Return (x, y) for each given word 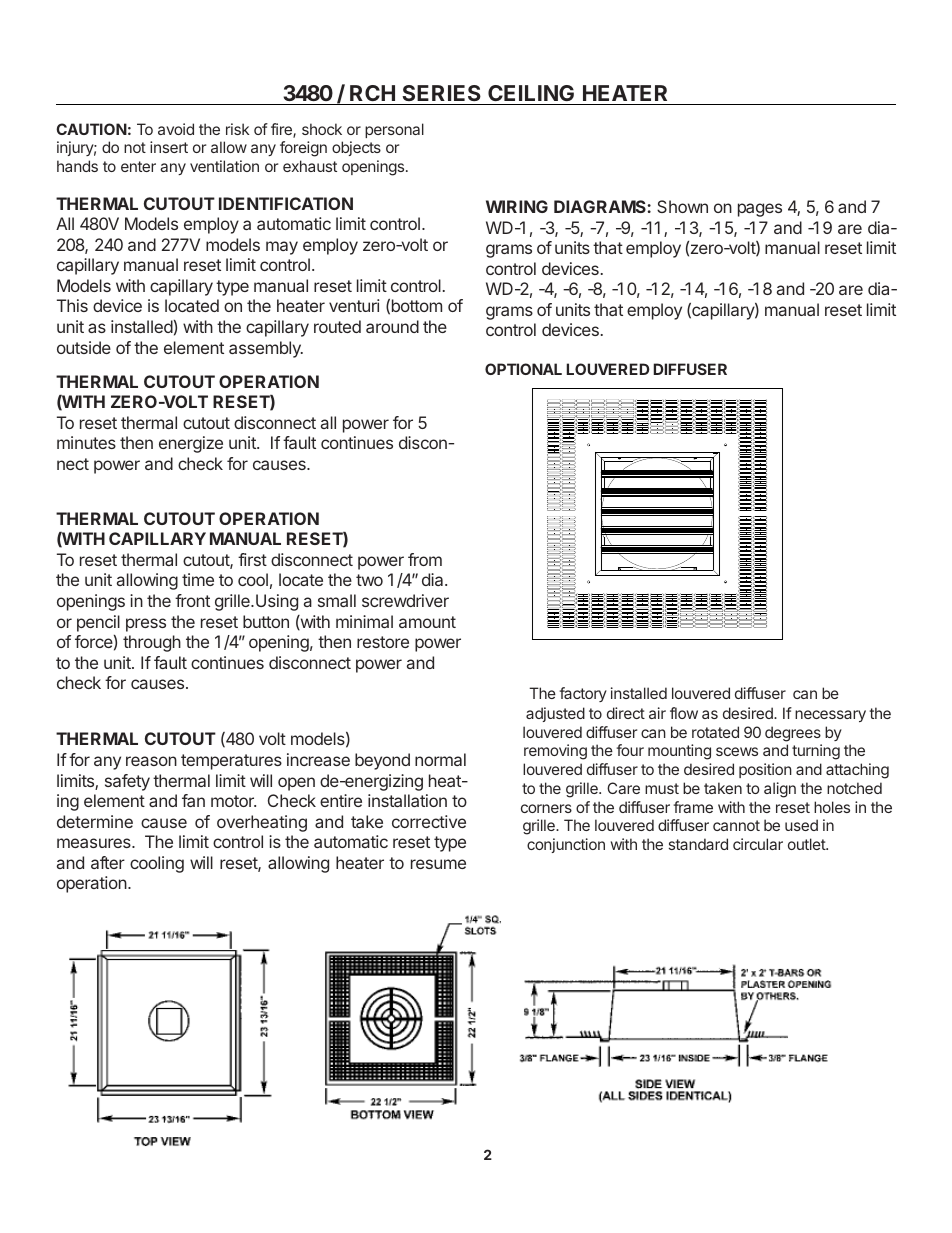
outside (84, 347)
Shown (682, 206)
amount (427, 622)
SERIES (441, 93)
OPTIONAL (523, 369)
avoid (176, 129)
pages (760, 210)
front (192, 600)
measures (95, 843)
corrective (429, 821)
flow (684, 713)
